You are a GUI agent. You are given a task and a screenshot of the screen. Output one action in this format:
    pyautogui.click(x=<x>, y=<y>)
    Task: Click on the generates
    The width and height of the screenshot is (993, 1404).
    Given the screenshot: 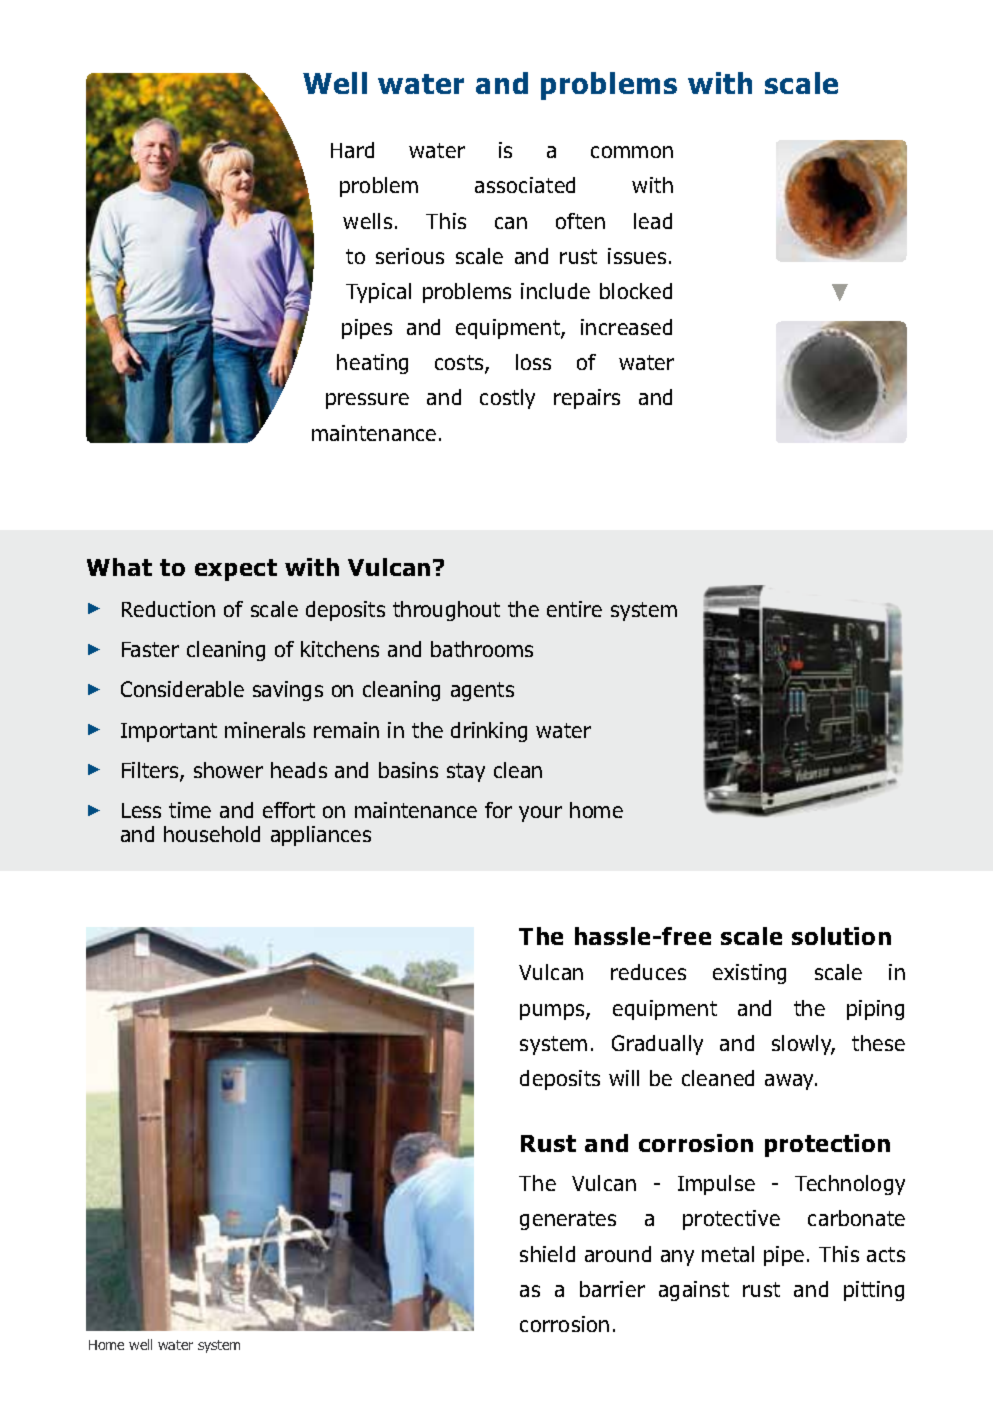 What is the action you would take?
    pyautogui.click(x=568, y=1220)
